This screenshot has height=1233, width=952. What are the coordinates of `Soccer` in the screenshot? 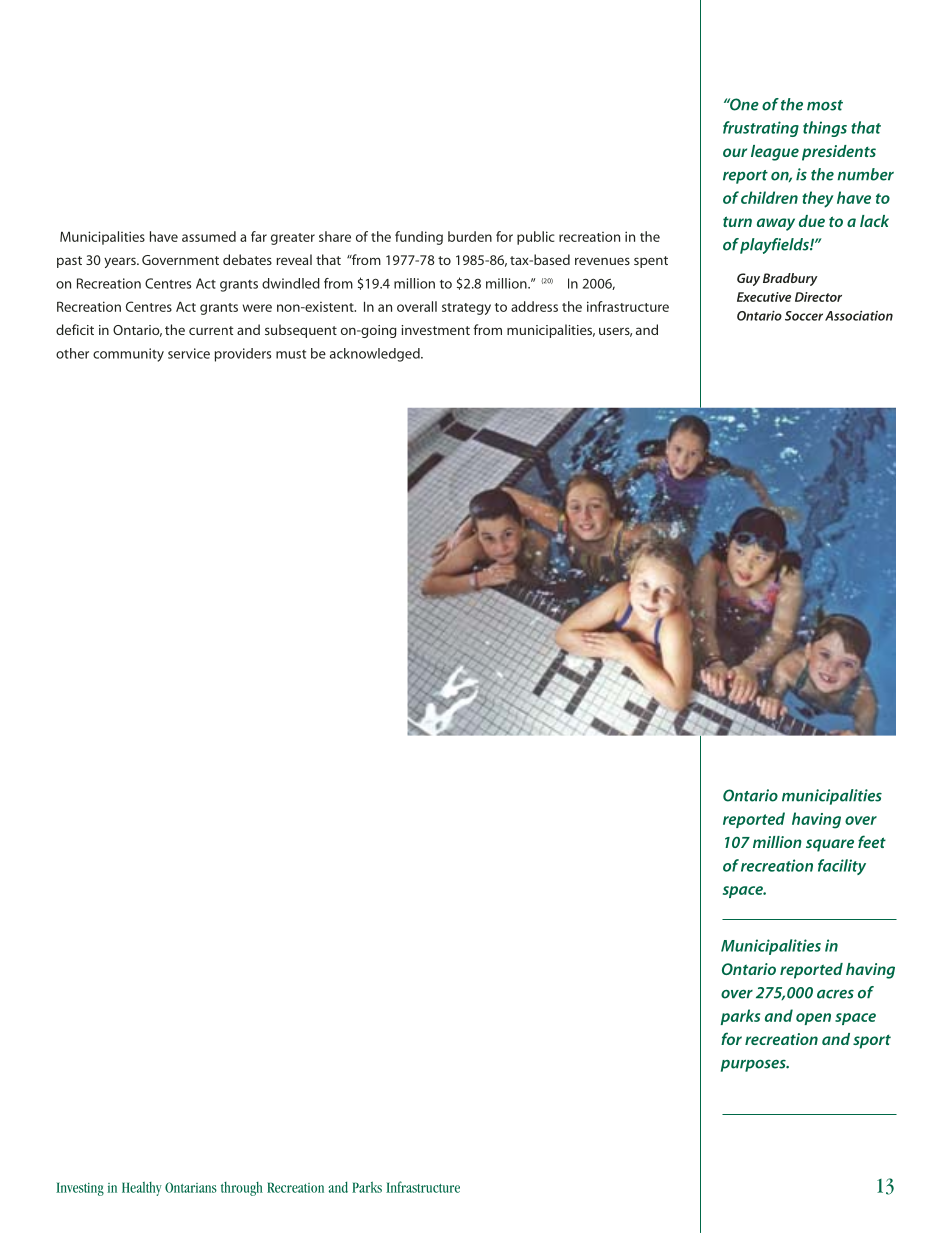 It's located at (804, 316).
